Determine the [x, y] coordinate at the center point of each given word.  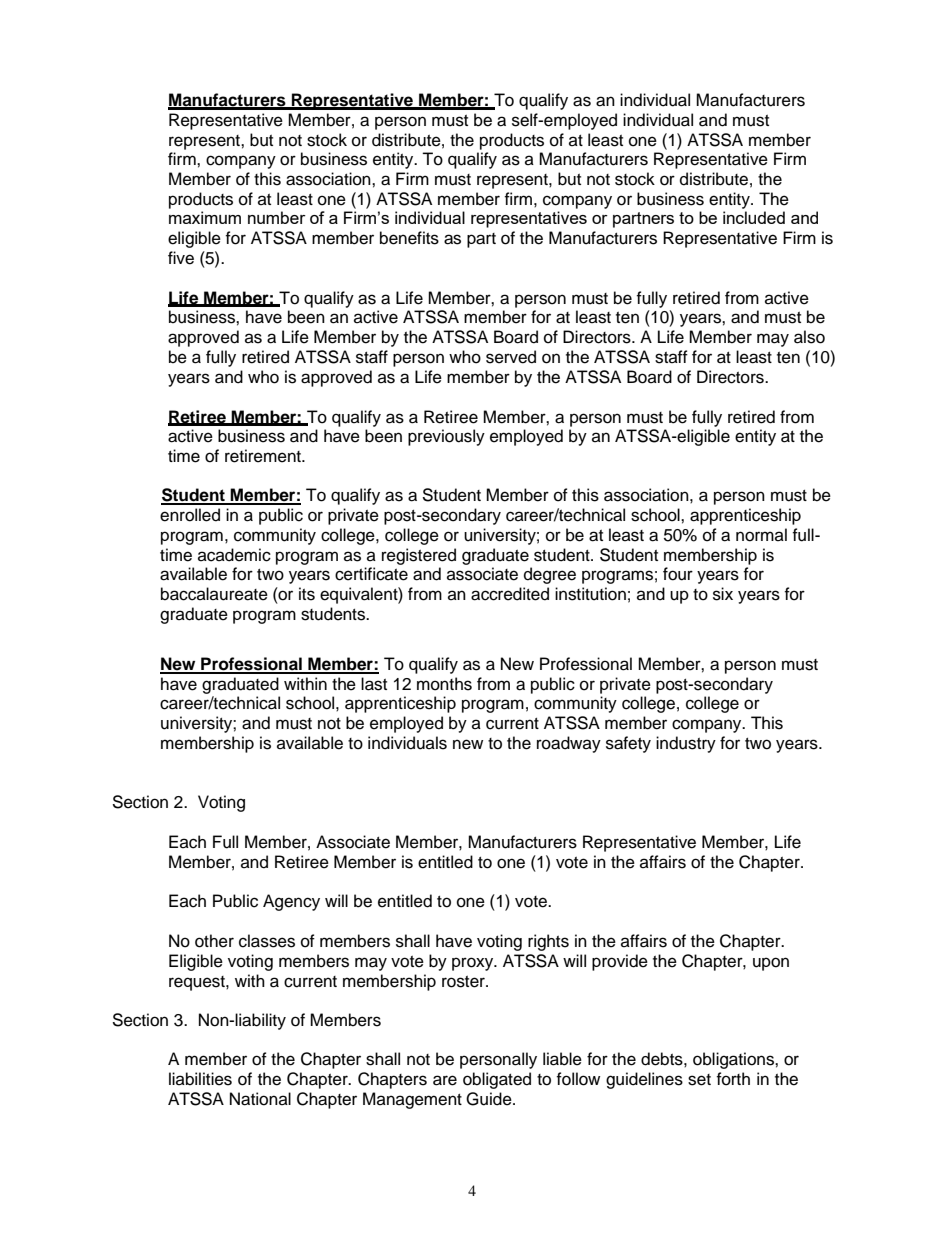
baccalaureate [214, 594]
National [260, 1099]
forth [733, 1079]
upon [771, 964]
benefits [409, 238]
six [723, 594]
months [444, 684]
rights [548, 942]
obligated [497, 1080]
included [754, 217]
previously [446, 437]
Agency [291, 902]
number [277, 217]
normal [761, 535]
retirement [264, 456]
